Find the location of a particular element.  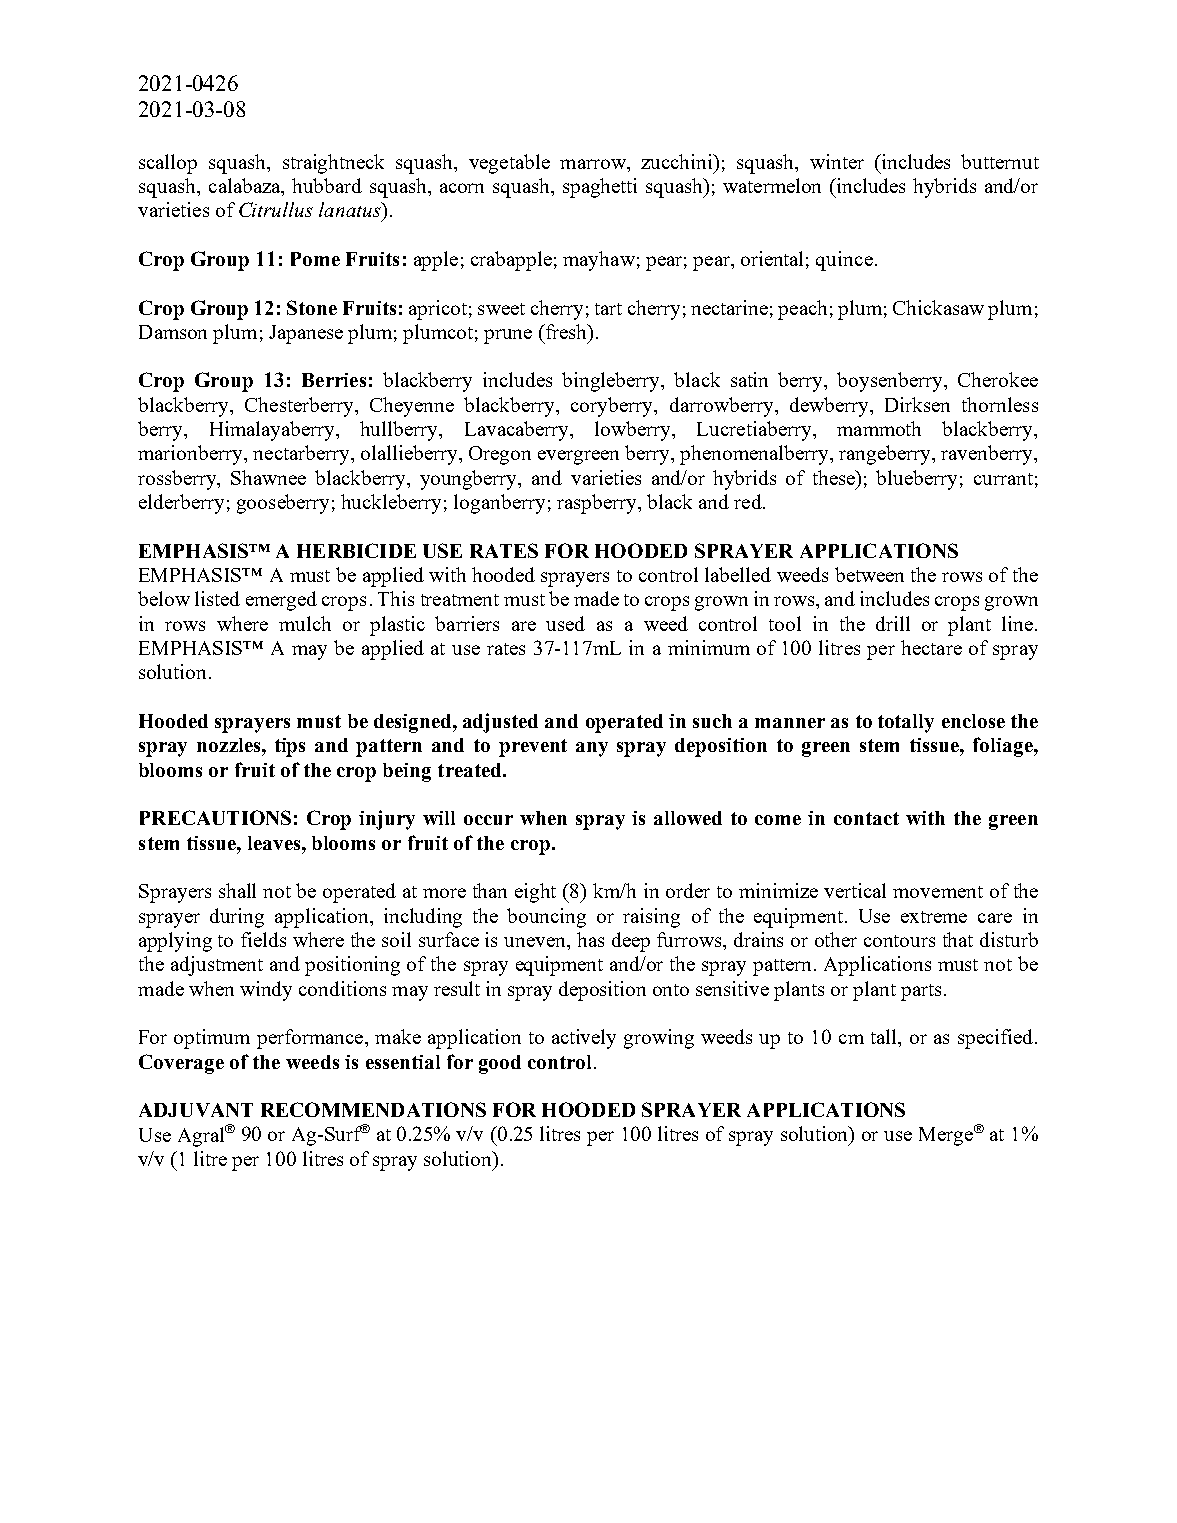

hubbard is located at coordinates (327, 185).
